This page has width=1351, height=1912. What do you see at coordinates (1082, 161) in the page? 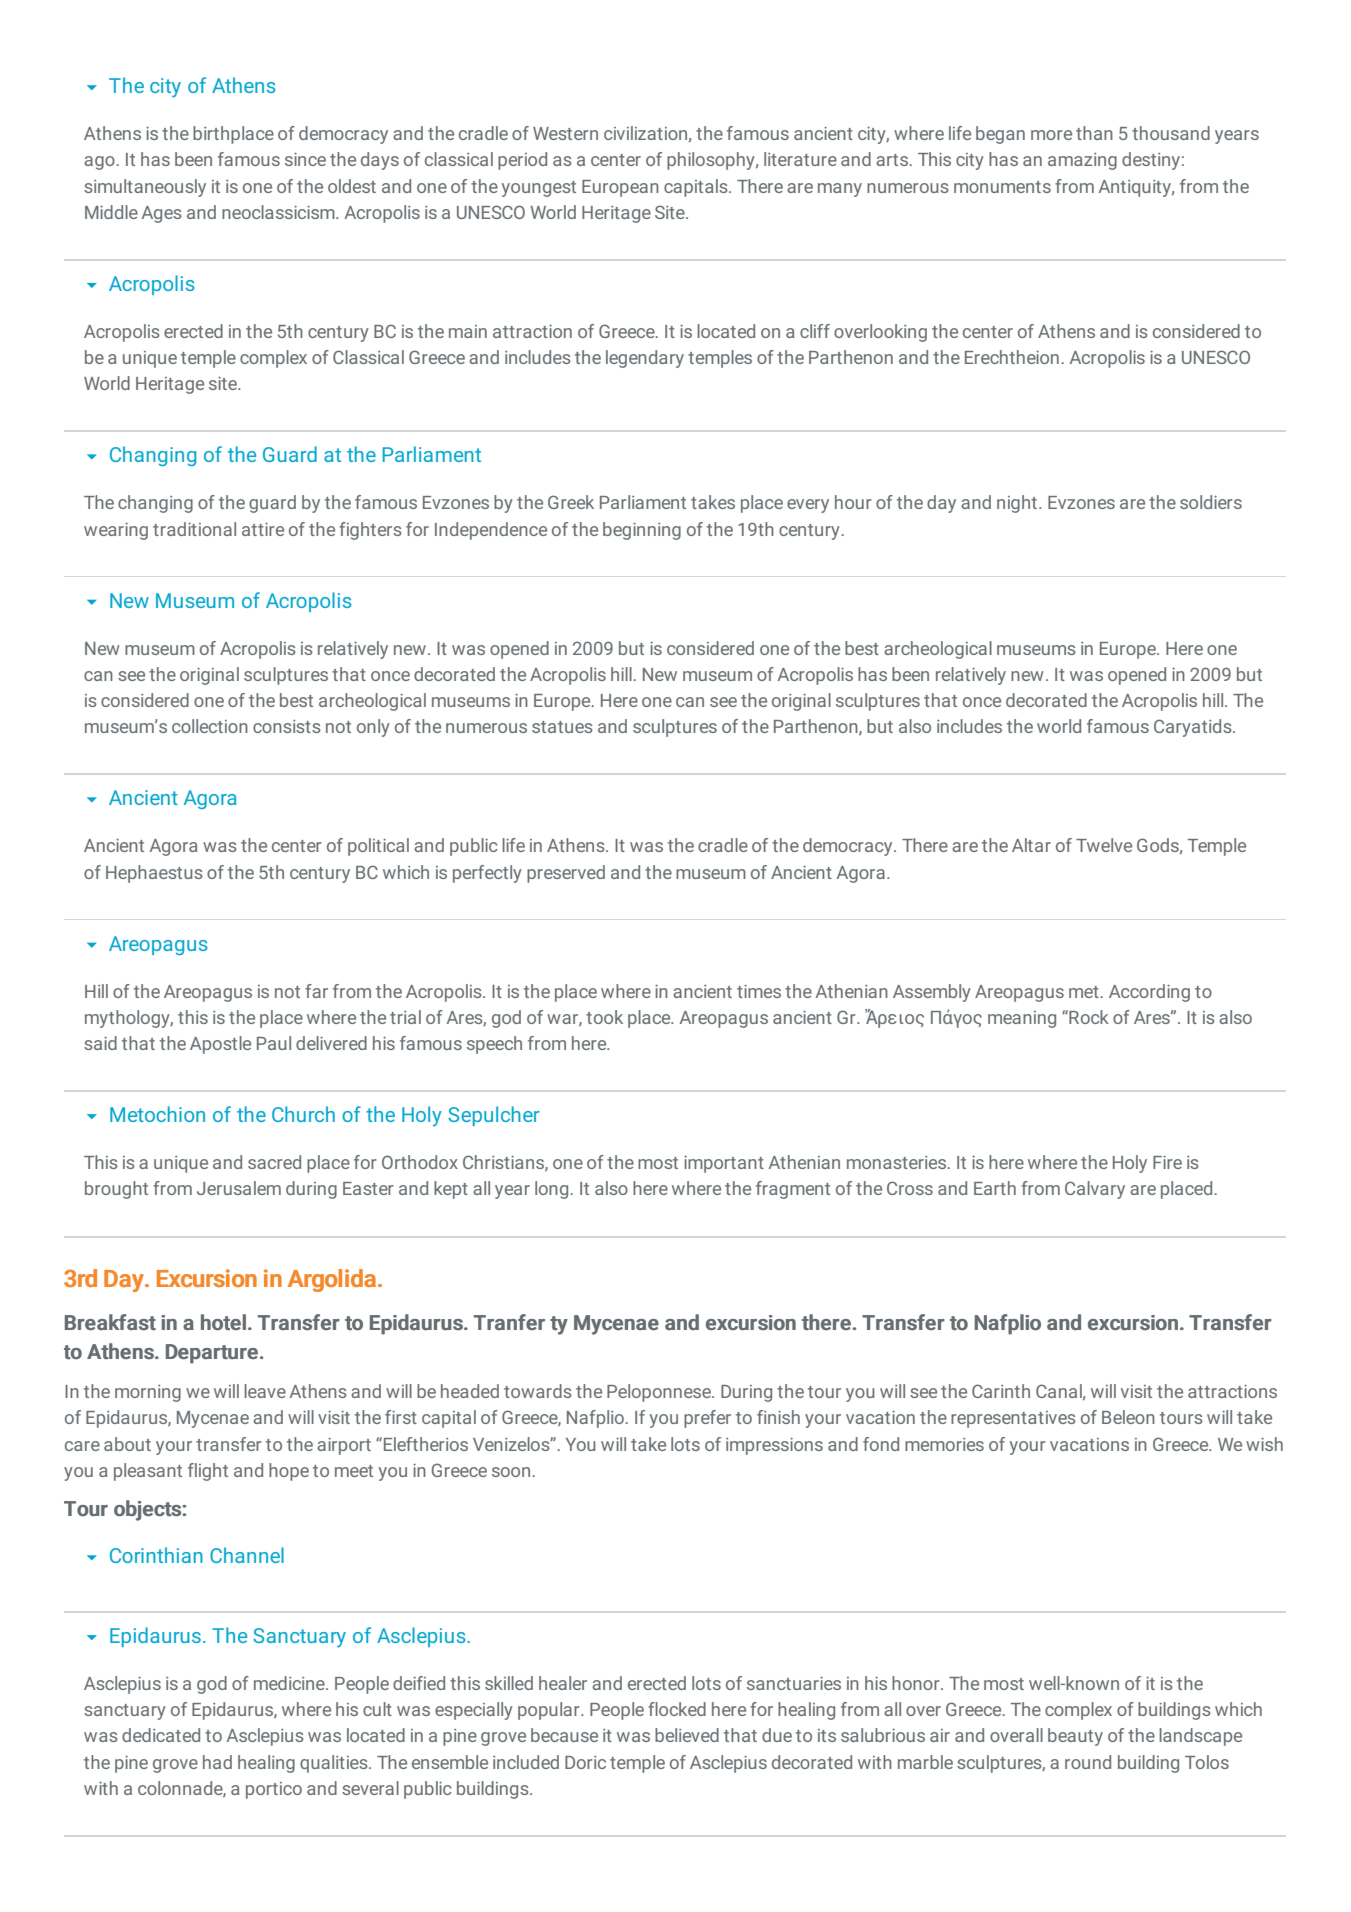
I see `amazing` at bounding box center [1082, 161].
